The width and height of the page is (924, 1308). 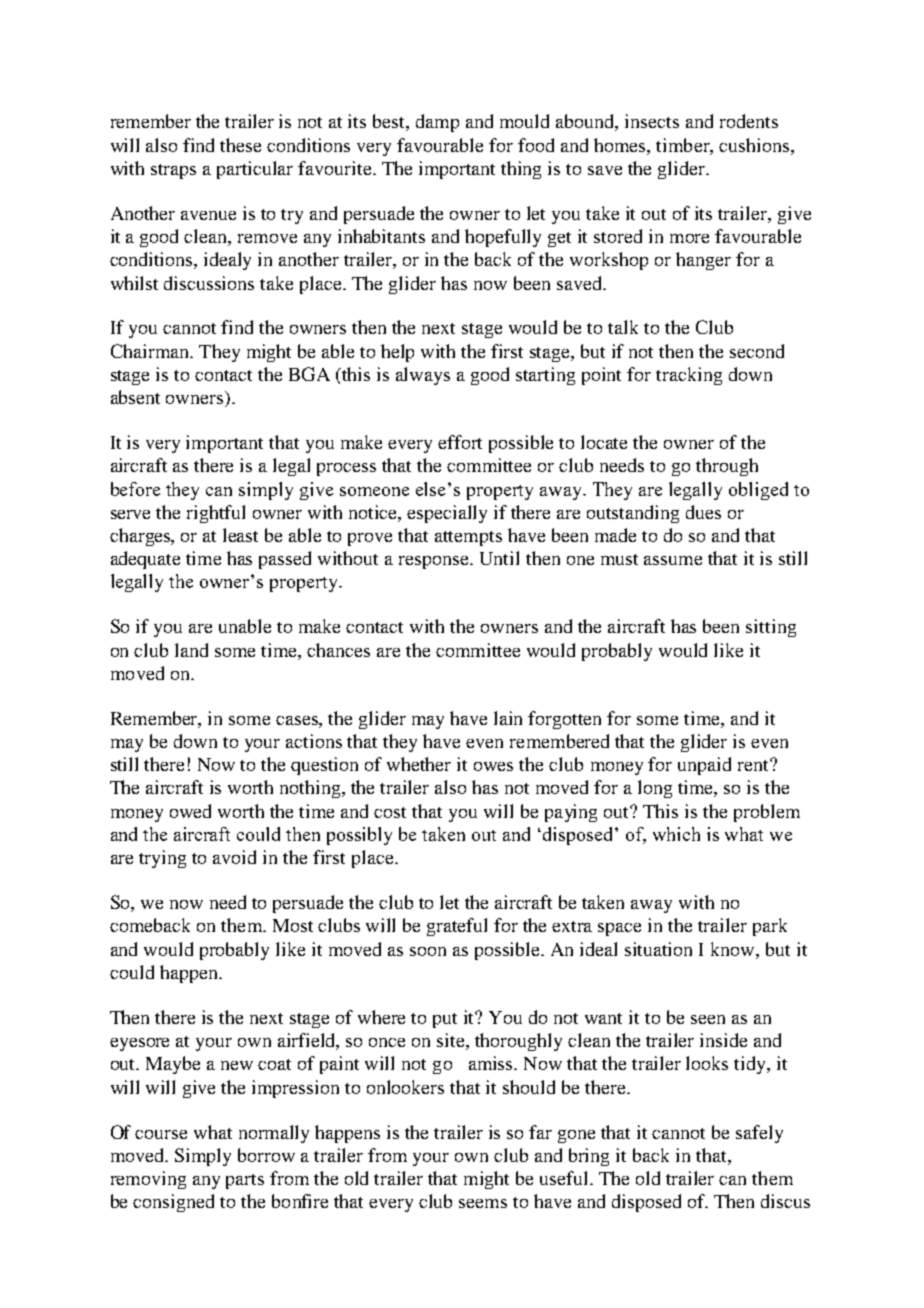 What do you see at coordinates (749, 121) in the page?
I see `rodents` at bounding box center [749, 121].
